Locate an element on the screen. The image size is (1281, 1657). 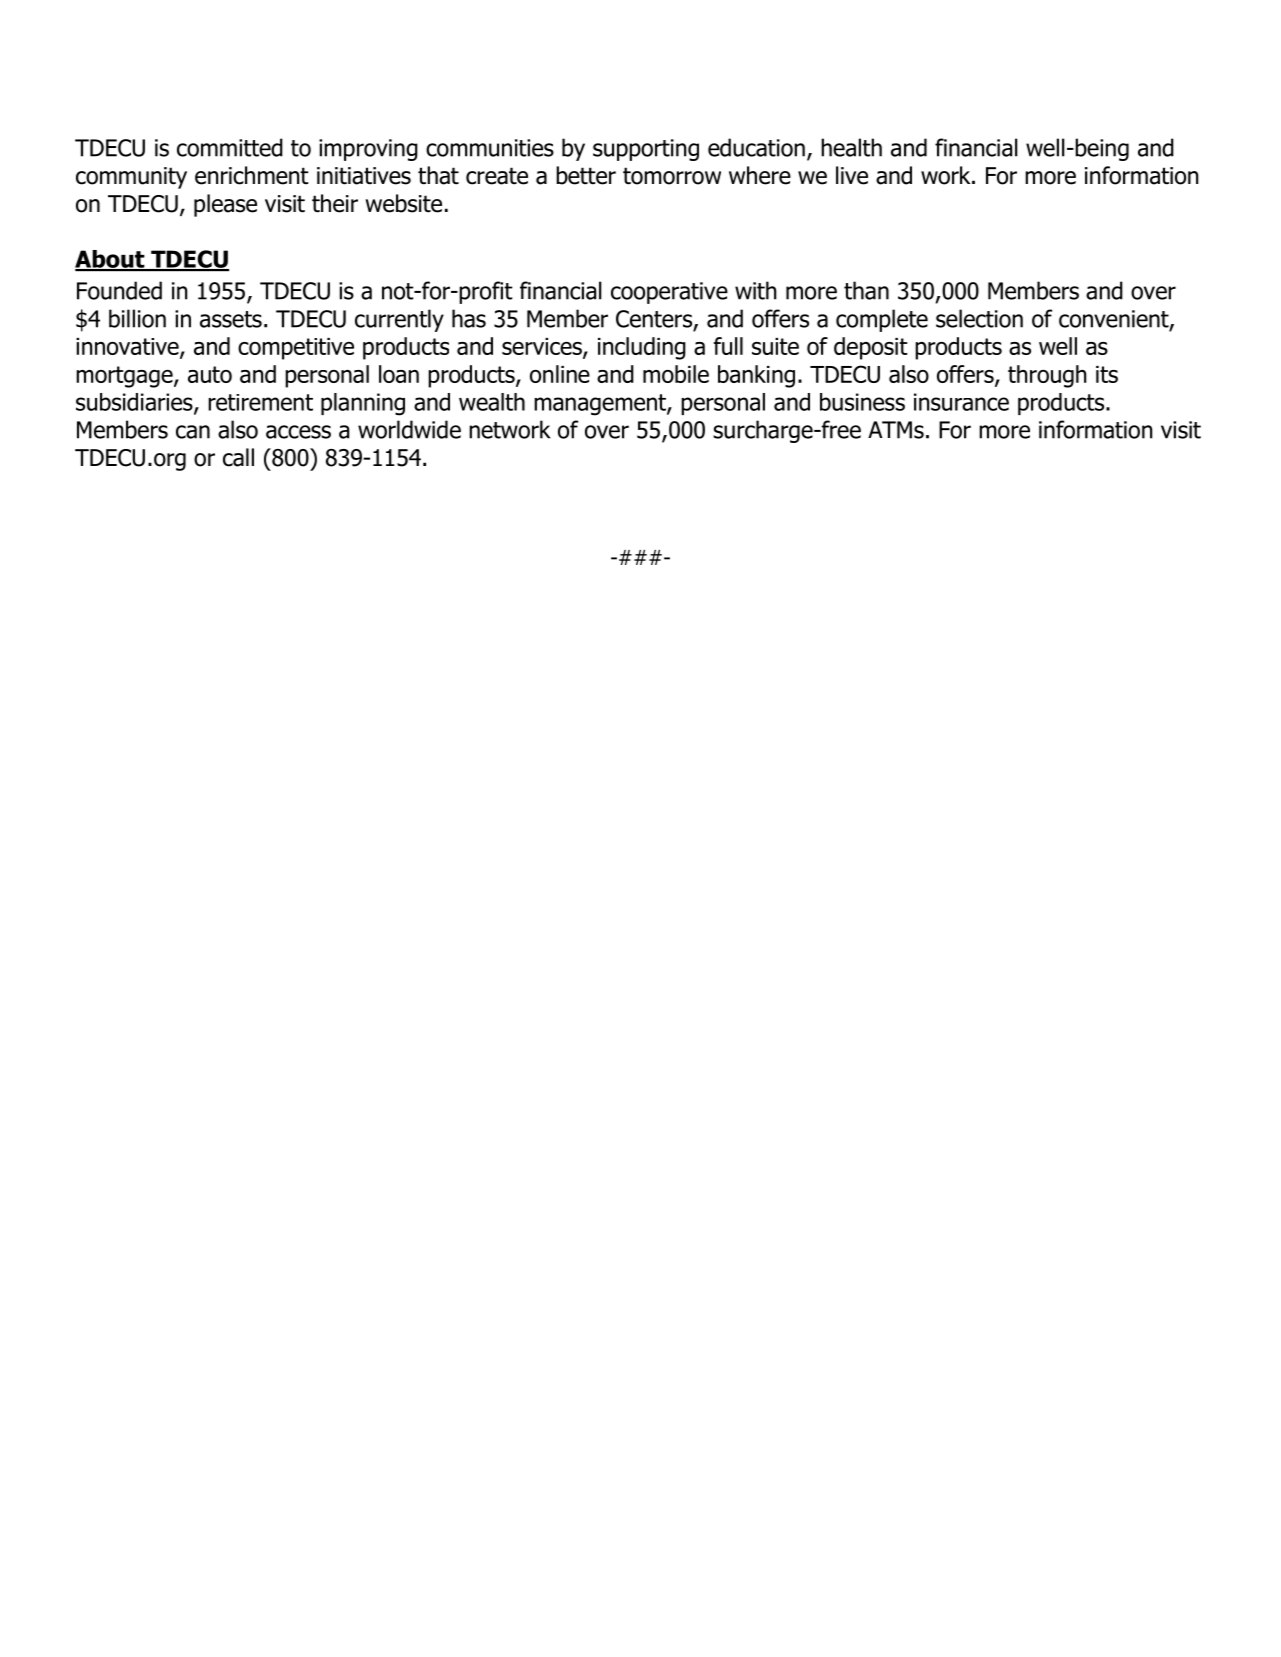
competitive is located at coordinates (296, 349).
